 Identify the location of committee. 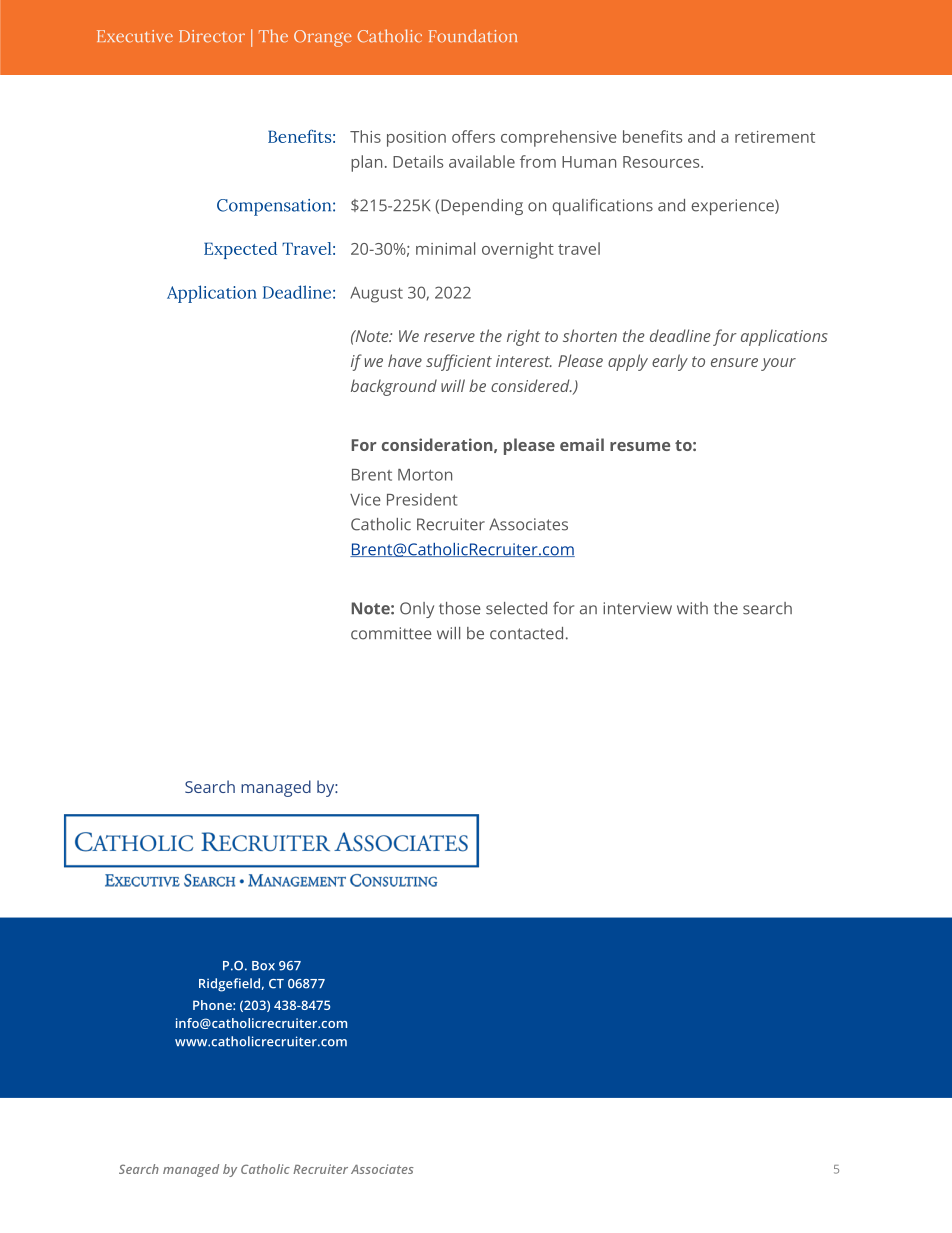
(391, 633).
